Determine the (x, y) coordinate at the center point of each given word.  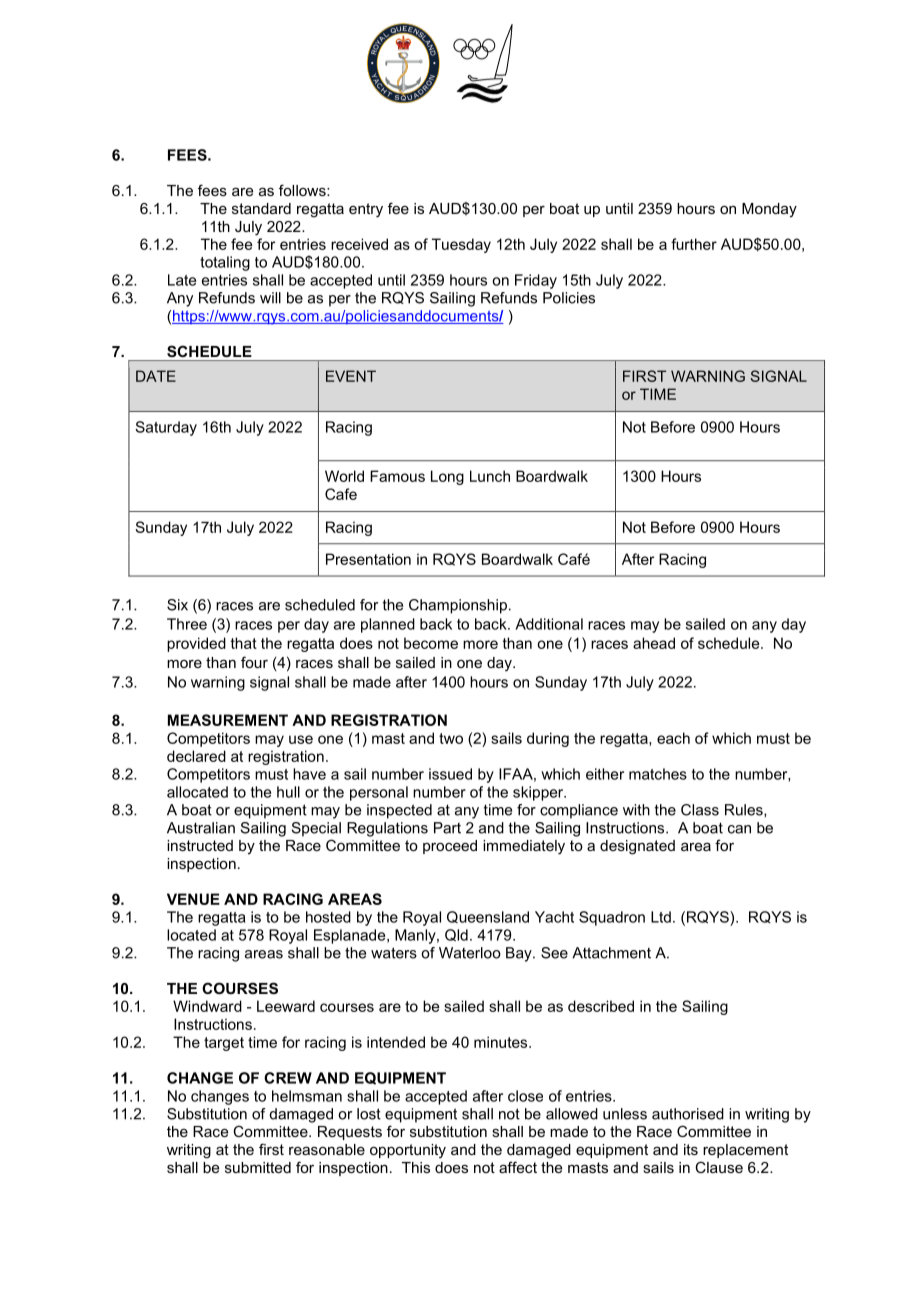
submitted (258, 1167)
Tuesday (461, 245)
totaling (225, 263)
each (673, 738)
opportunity (408, 1151)
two (451, 738)
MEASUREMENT (228, 720)
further (694, 244)
